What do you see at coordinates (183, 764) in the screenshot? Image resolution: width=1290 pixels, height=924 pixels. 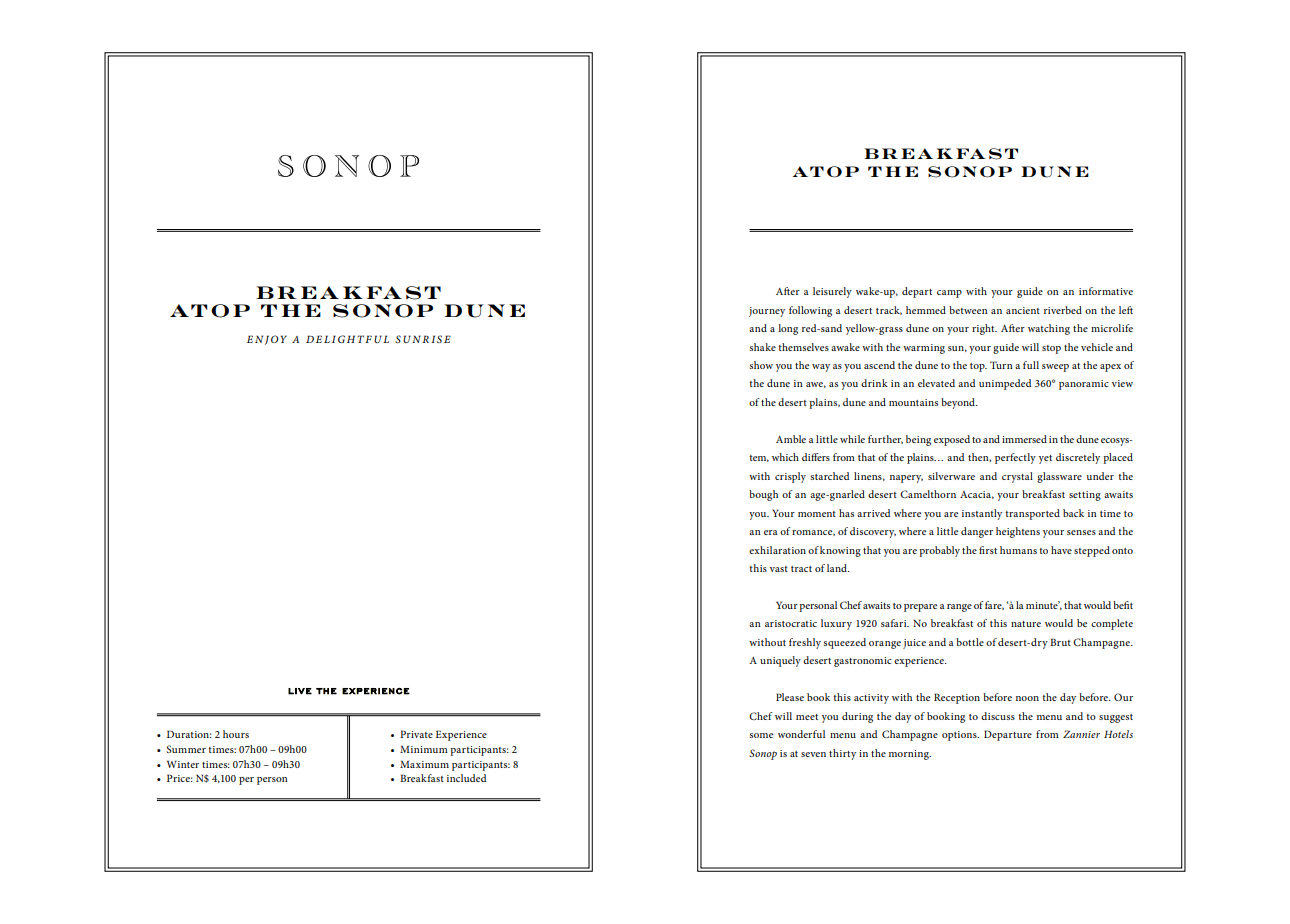 I see `Winter` at bounding box center [183, 764].
